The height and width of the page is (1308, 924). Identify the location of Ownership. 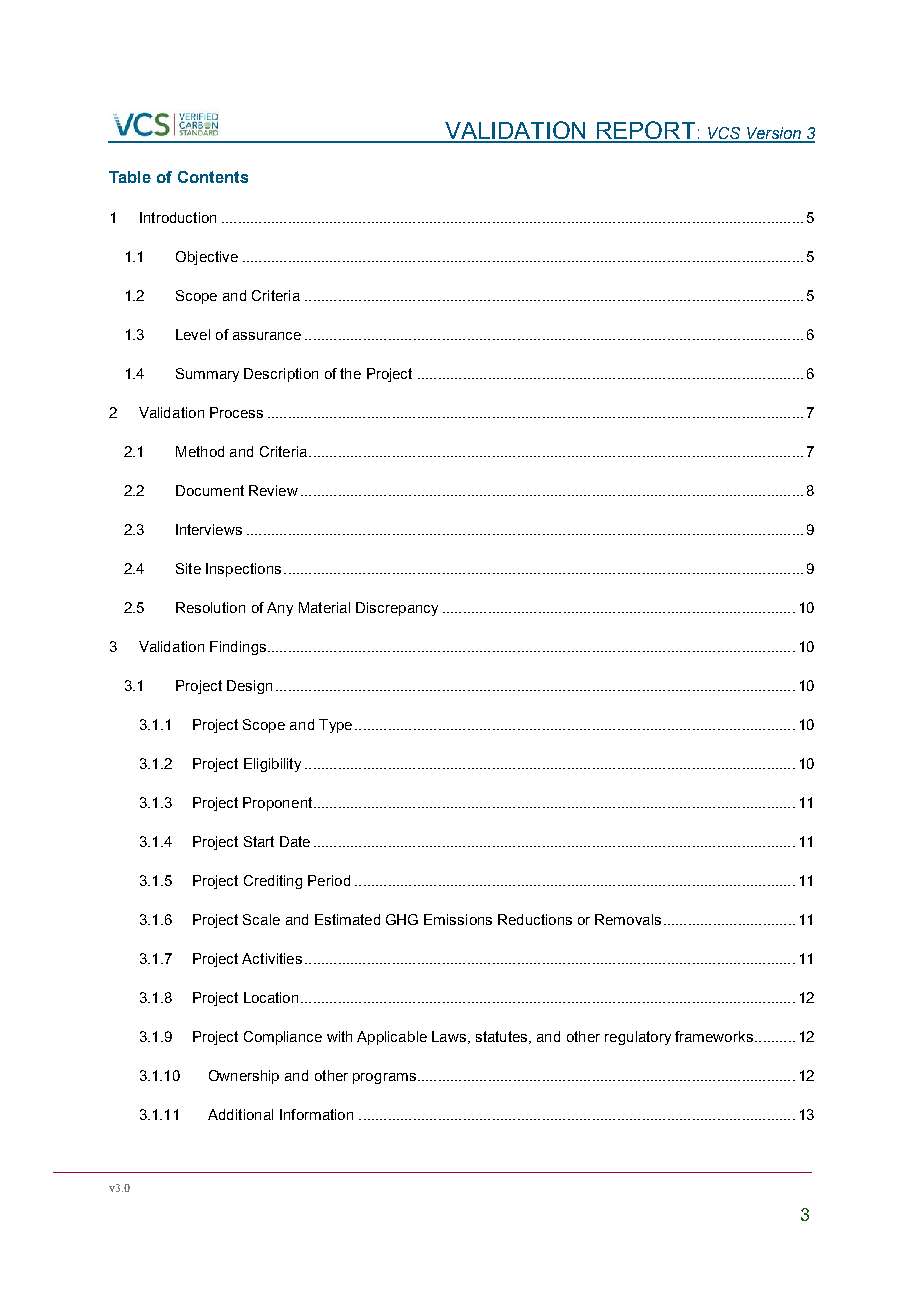
(244, 1077).
